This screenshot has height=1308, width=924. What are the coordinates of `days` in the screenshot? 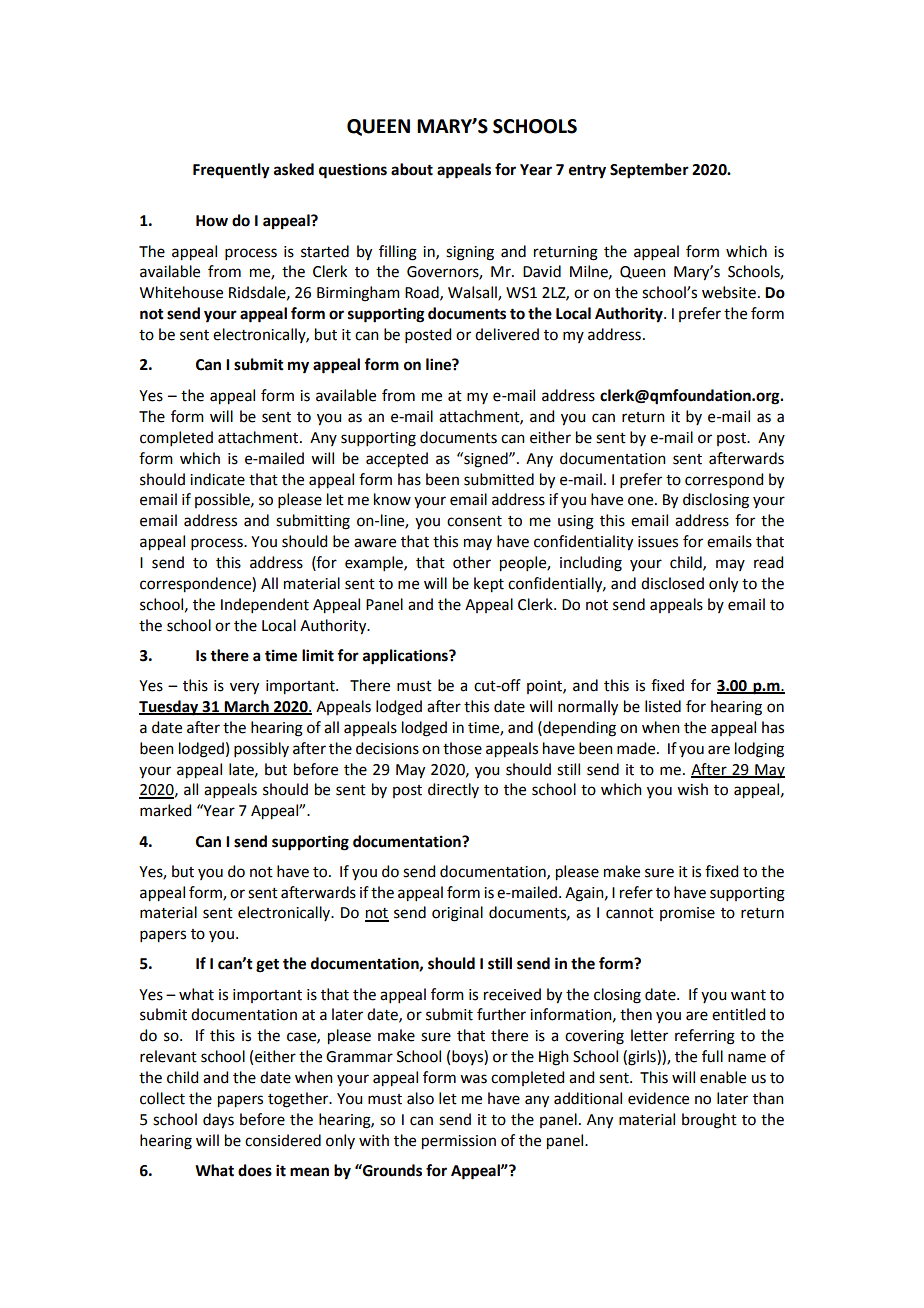 It's located at (218, 1121).
